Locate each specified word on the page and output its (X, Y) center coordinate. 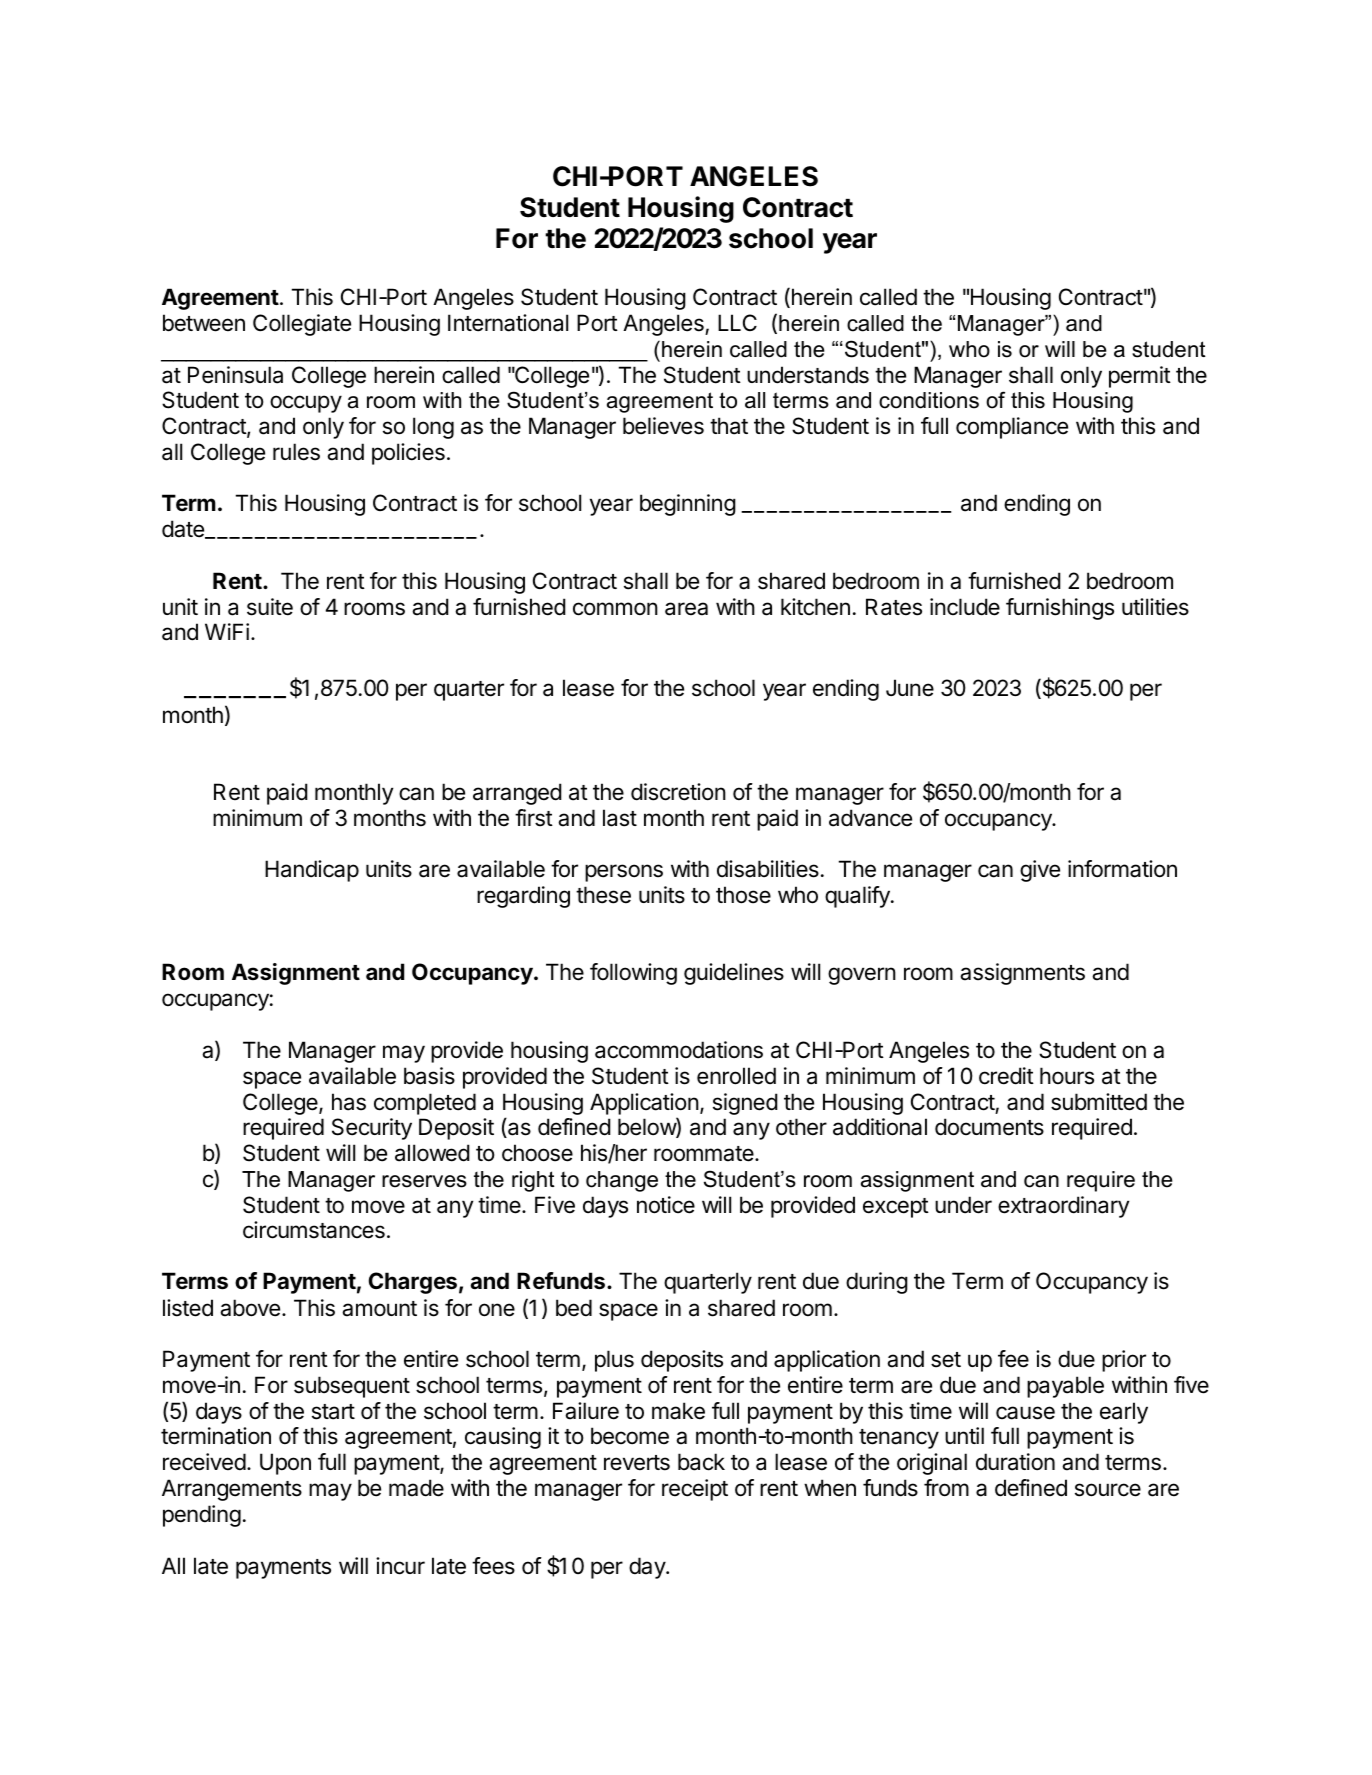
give (1040, 871)
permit (1140, 377)
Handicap (312, 871)
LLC (737, 322)
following (633, 974)
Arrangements (232, 1490)
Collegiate (302, 325)
